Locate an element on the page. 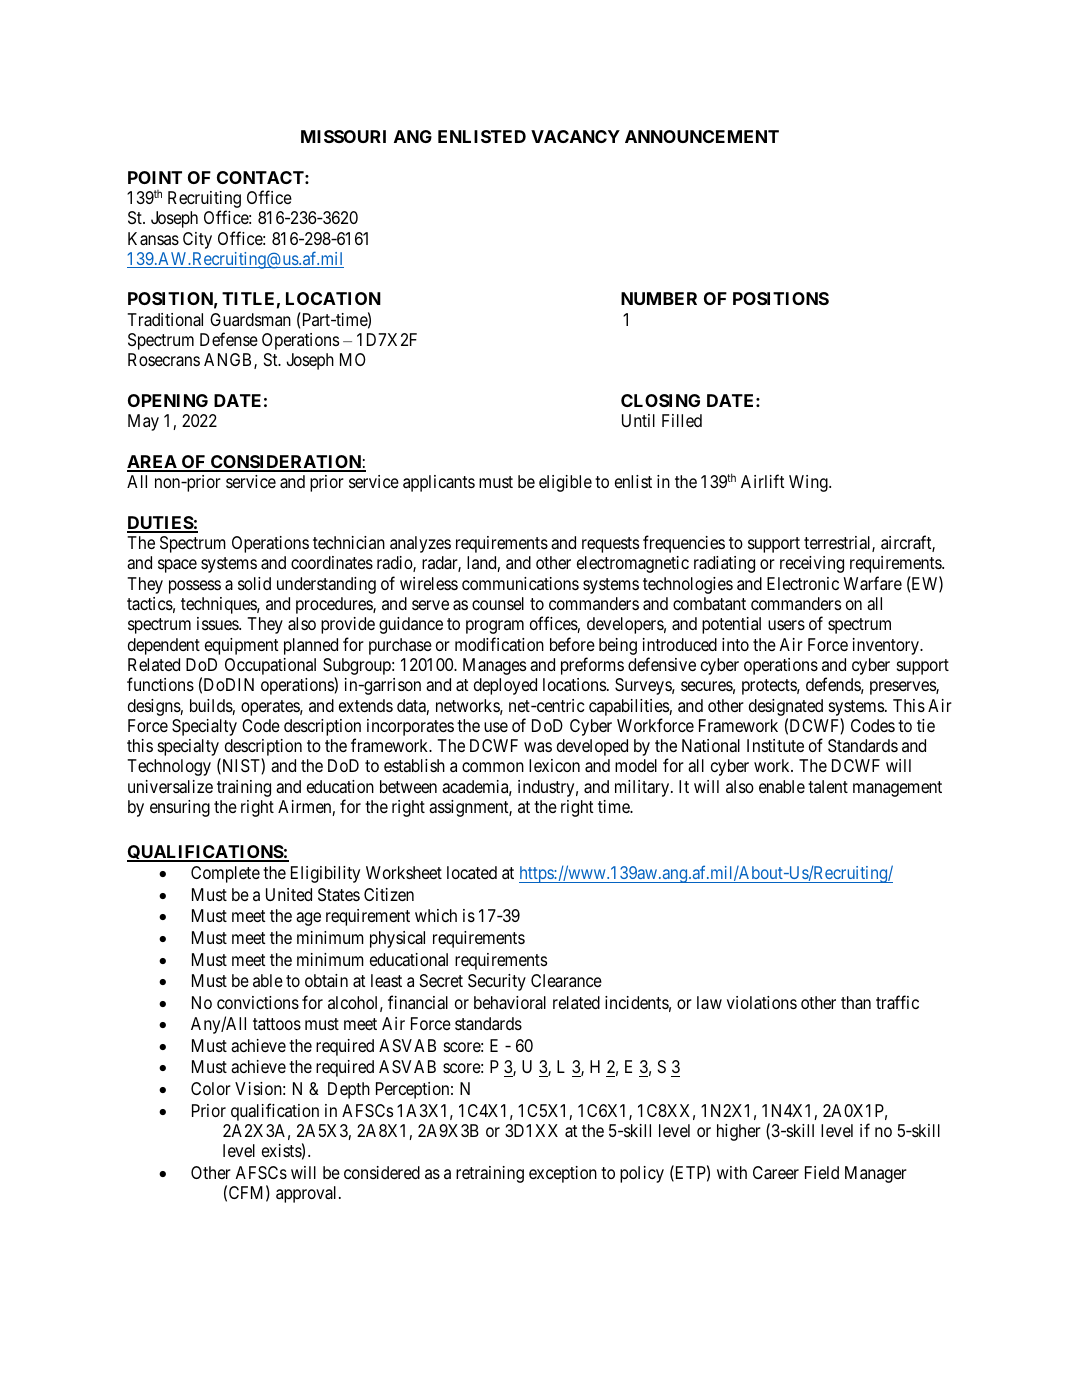 Image resolution: width=1080 pixels, height=1398 pixels. Field is located at coordinates (822, 1172).
